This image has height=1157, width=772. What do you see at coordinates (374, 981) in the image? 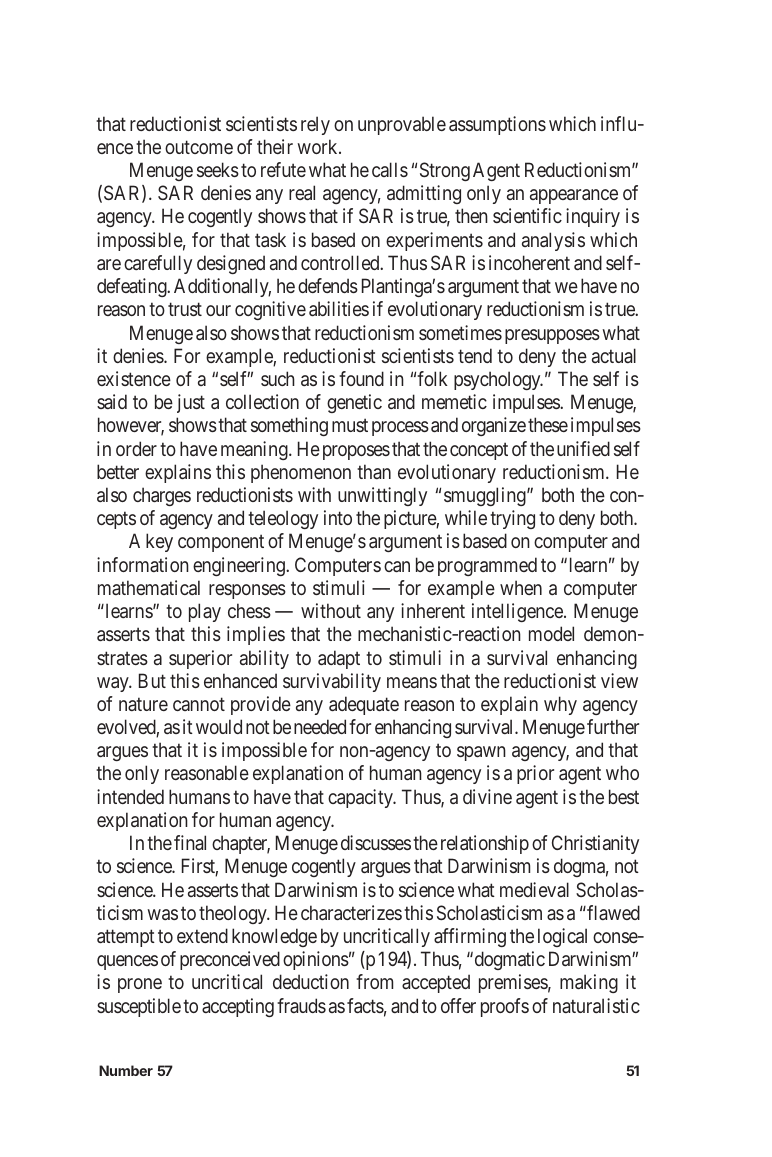
I see `from` at bounding box center [374, 981].
